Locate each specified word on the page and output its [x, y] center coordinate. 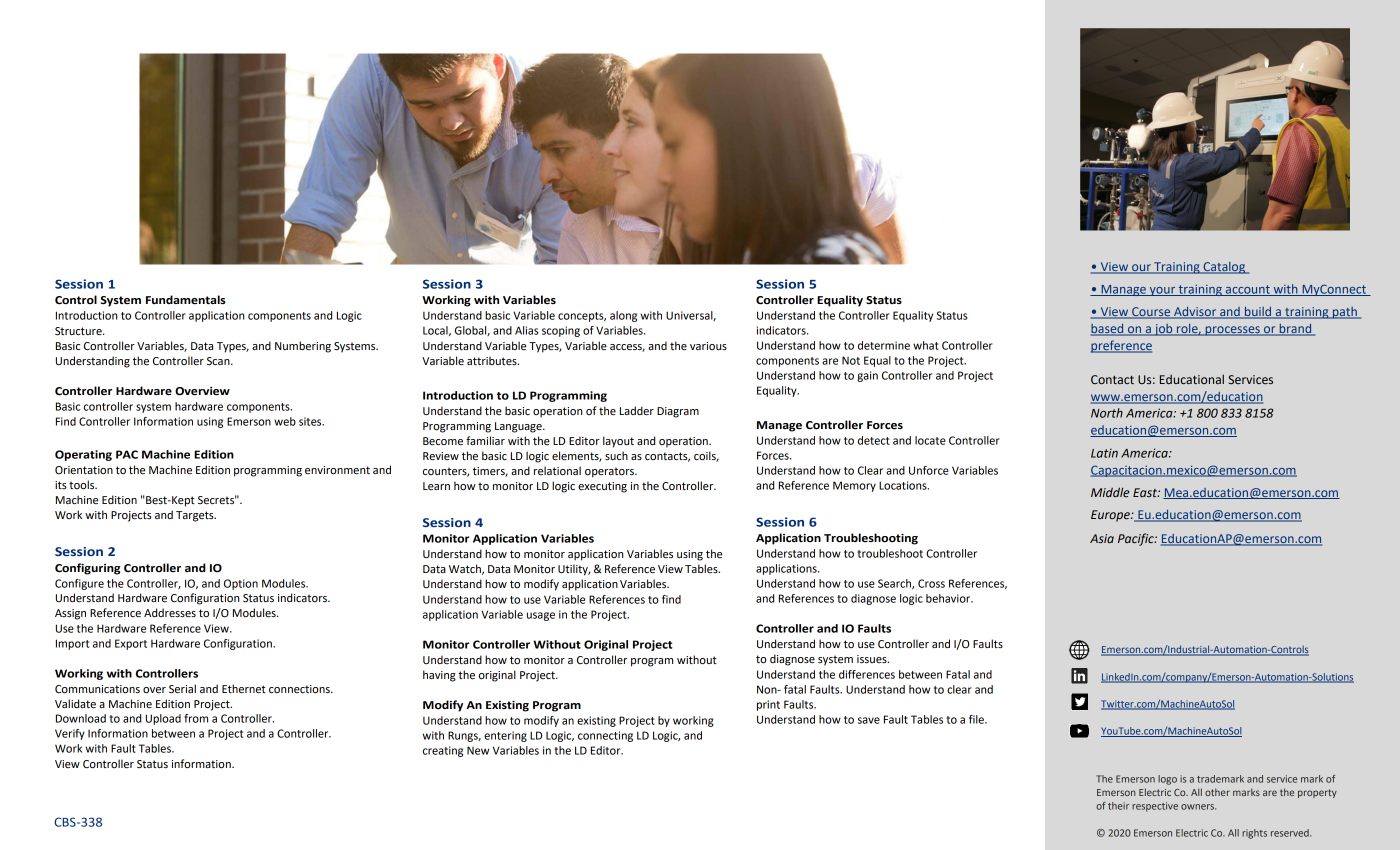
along [623, 316]
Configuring [88, 569]
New [478, 750]
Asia [1102, 538]
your [1162, 291]
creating [443, 751]
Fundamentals [186, 300]
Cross [931, 583]
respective [1155, 807]
